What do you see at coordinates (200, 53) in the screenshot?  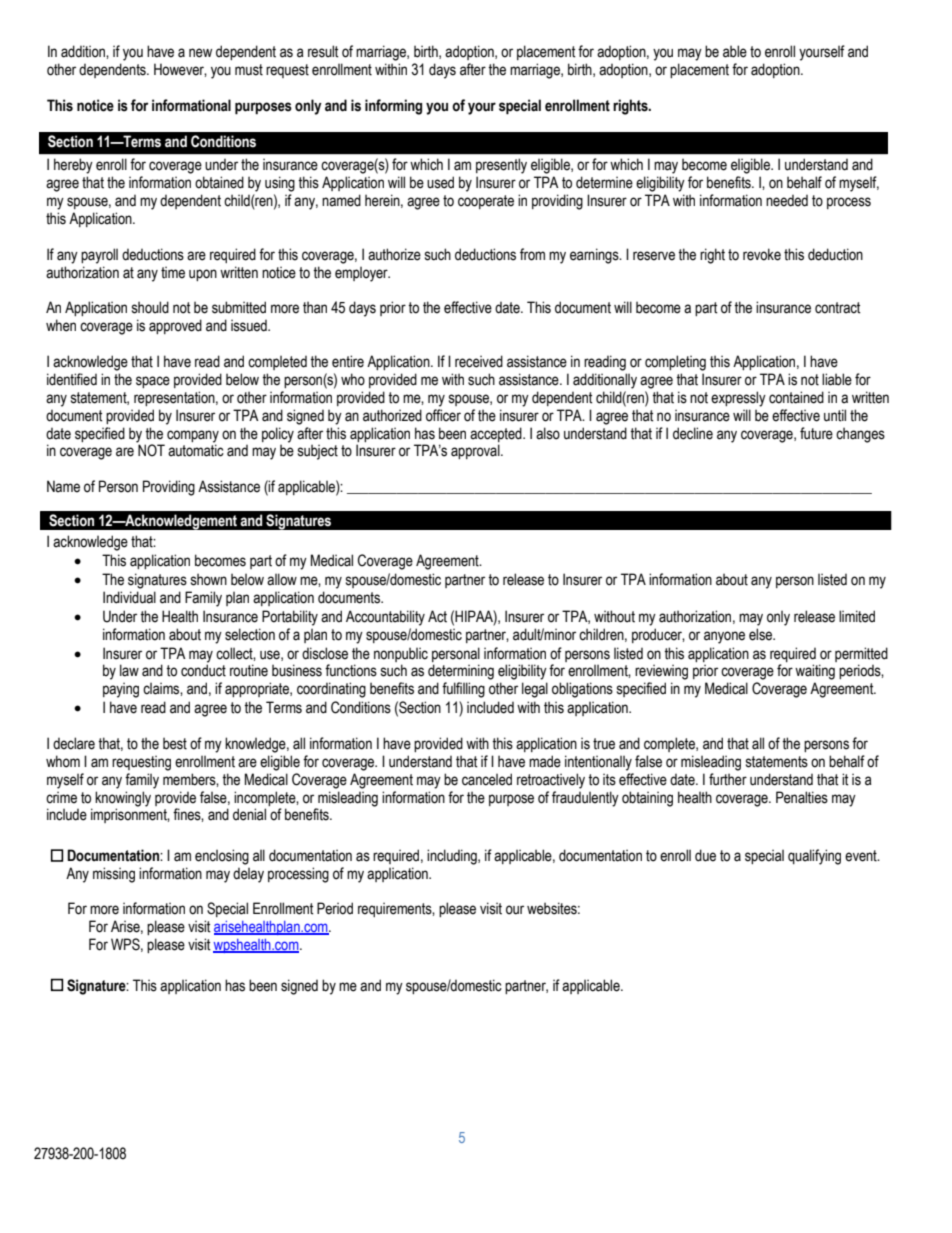 I see `new` at bounding box center [200, 53].
